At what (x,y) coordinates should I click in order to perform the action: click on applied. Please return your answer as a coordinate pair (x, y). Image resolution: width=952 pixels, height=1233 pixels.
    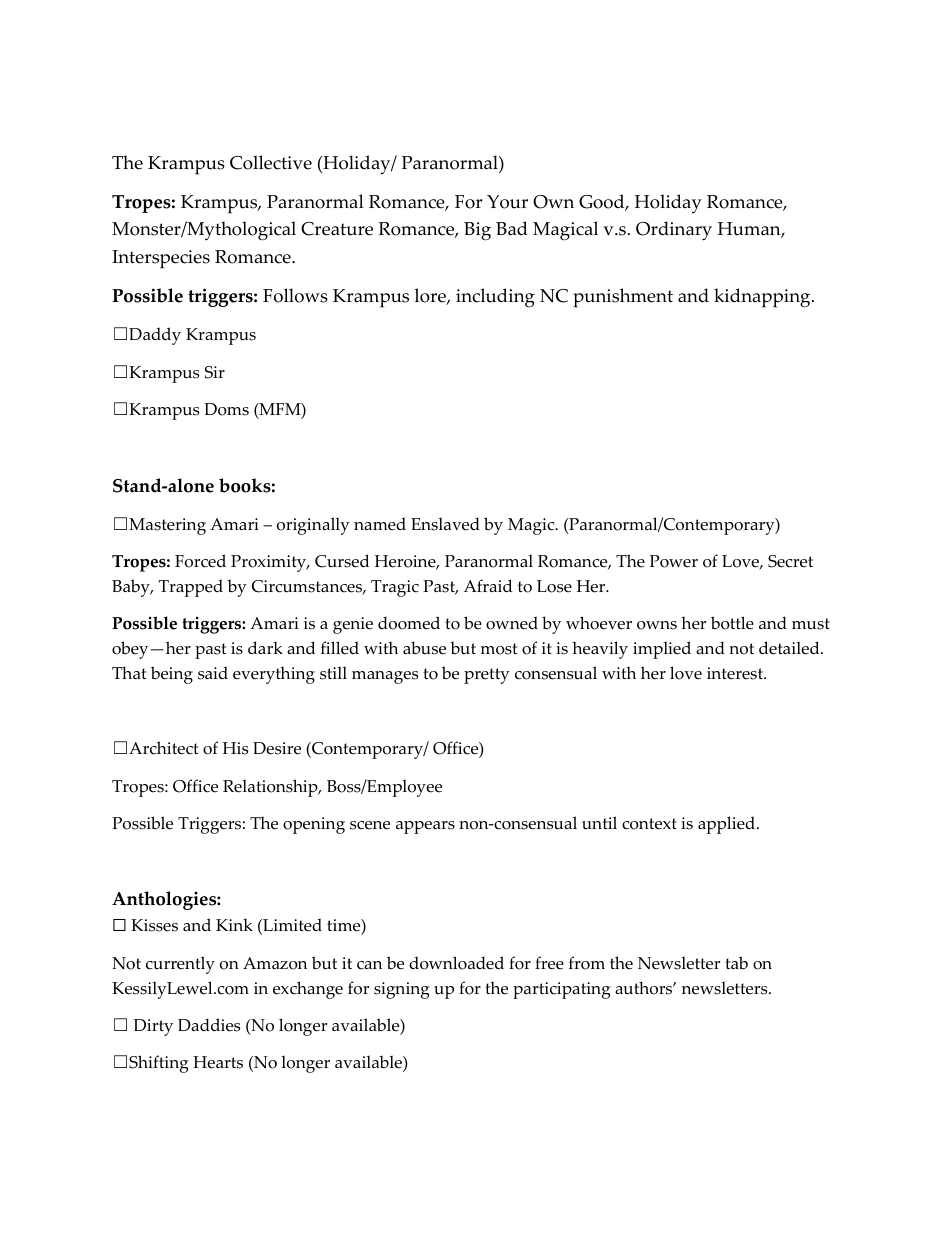
    Looking at the image, I should click on (728, 825).
